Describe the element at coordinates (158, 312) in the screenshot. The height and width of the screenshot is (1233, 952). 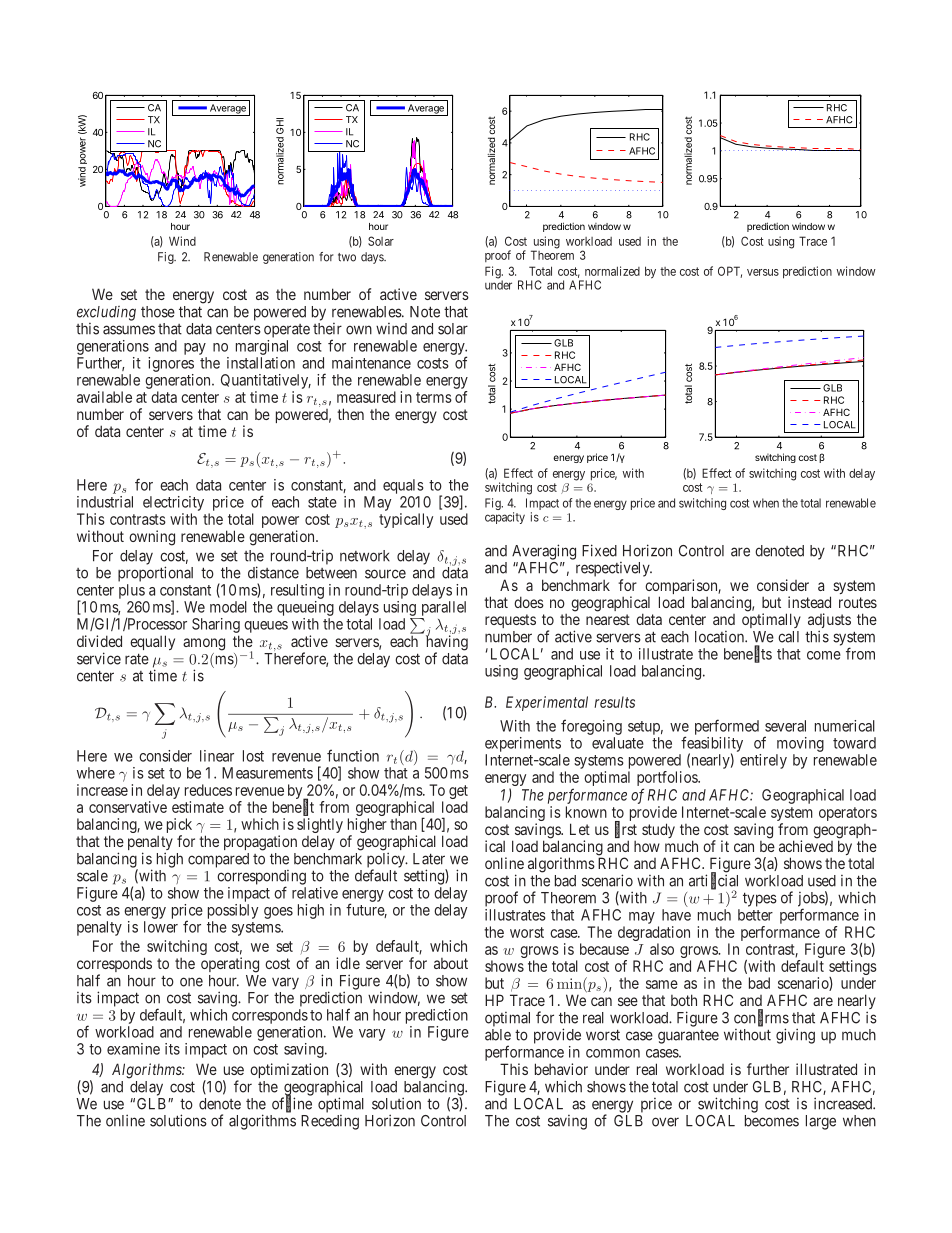
I see `those` at that location.
